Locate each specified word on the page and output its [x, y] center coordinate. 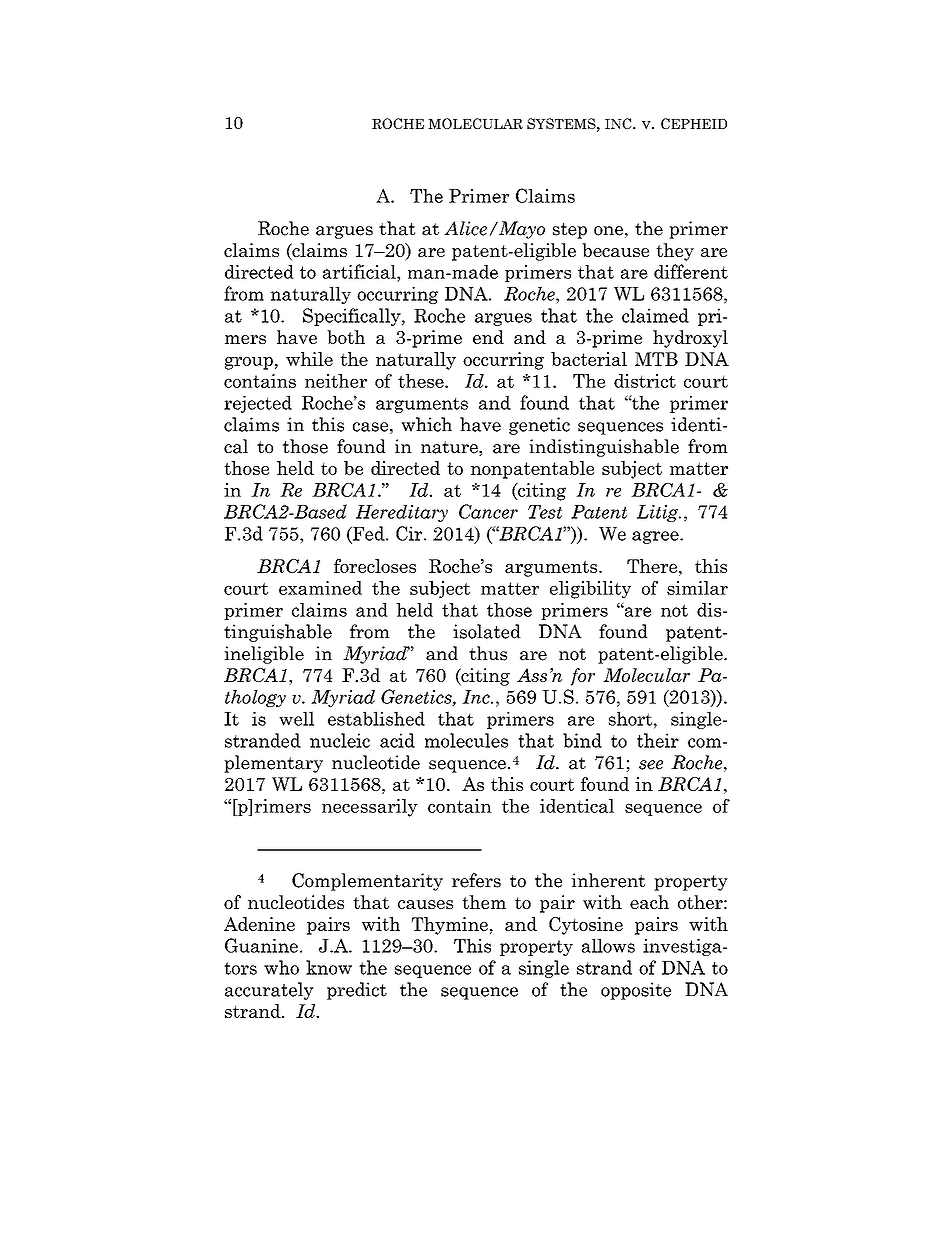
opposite [636, 991]
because [615, 250]
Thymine [450, 926]
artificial [360, 271]
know [329, 967]
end [488, 337]
